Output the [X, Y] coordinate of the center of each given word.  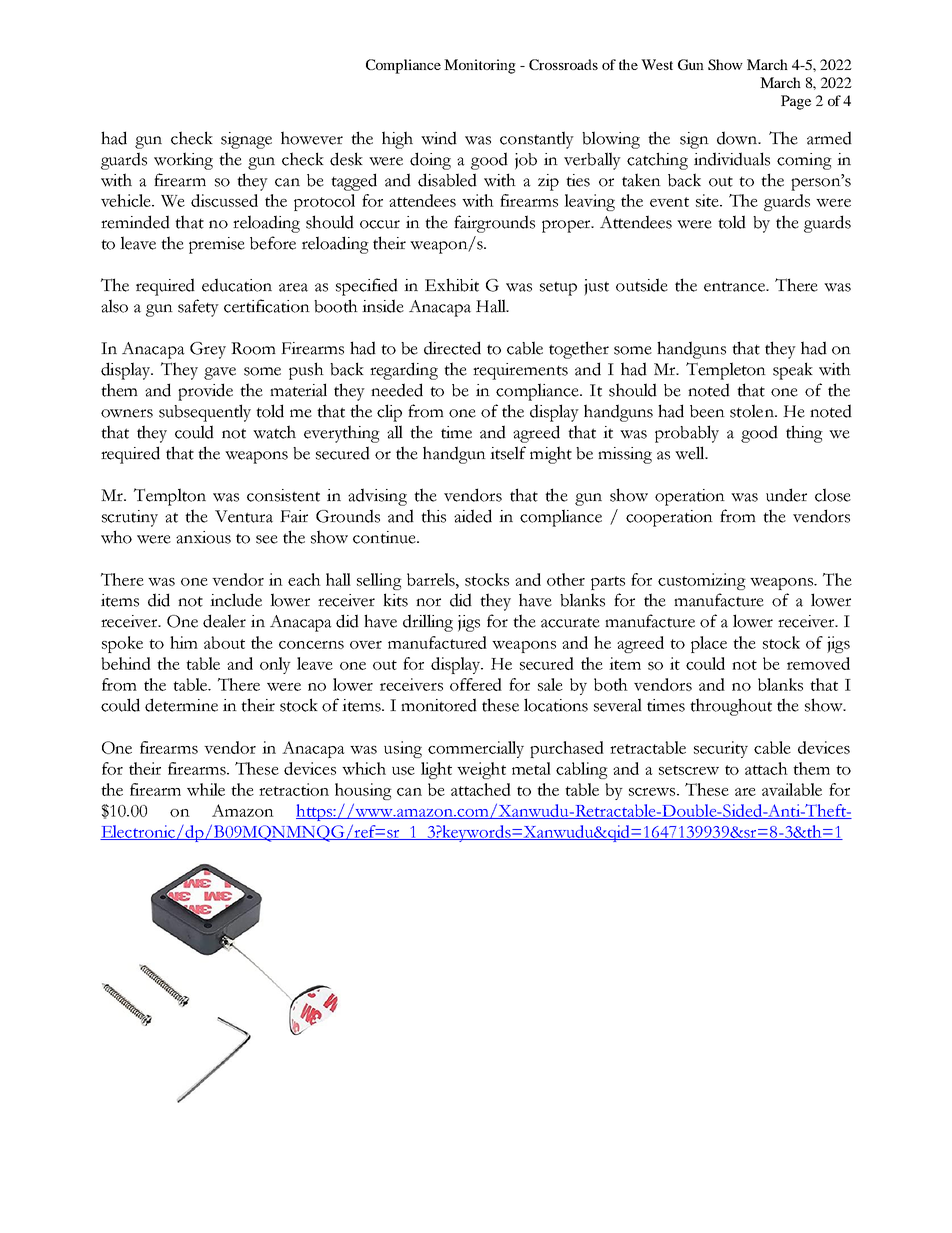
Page [796, 102]
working [183, 161]
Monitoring [480, 66]
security [721, 749]
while [206, 789]
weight [481, 770]
